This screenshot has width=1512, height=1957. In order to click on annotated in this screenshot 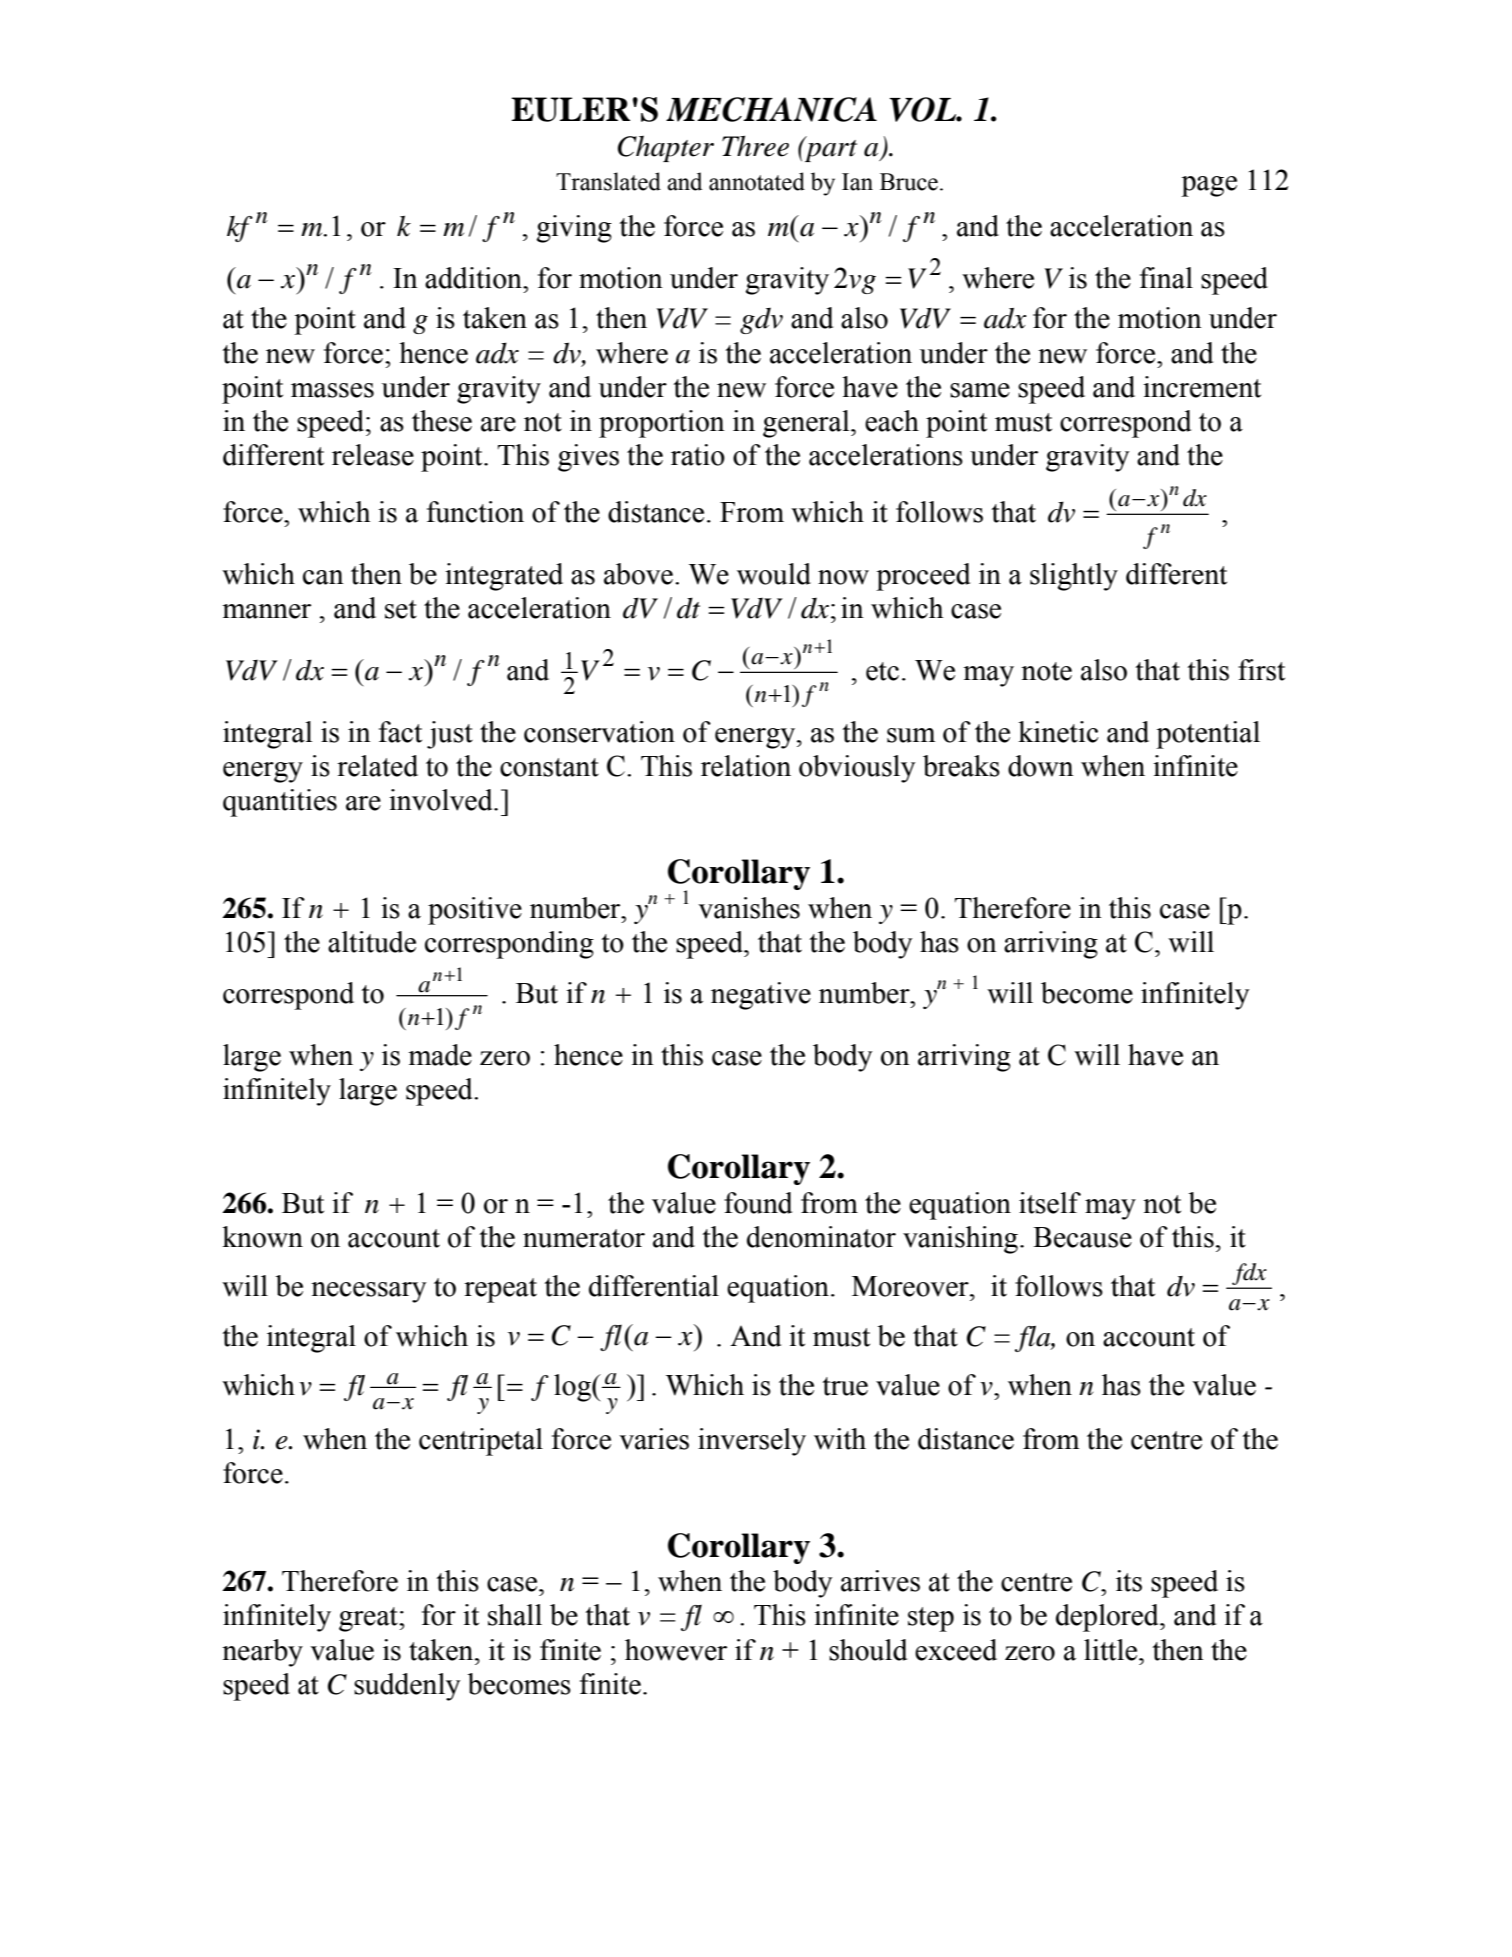, I will do `click(757, 181)`.
